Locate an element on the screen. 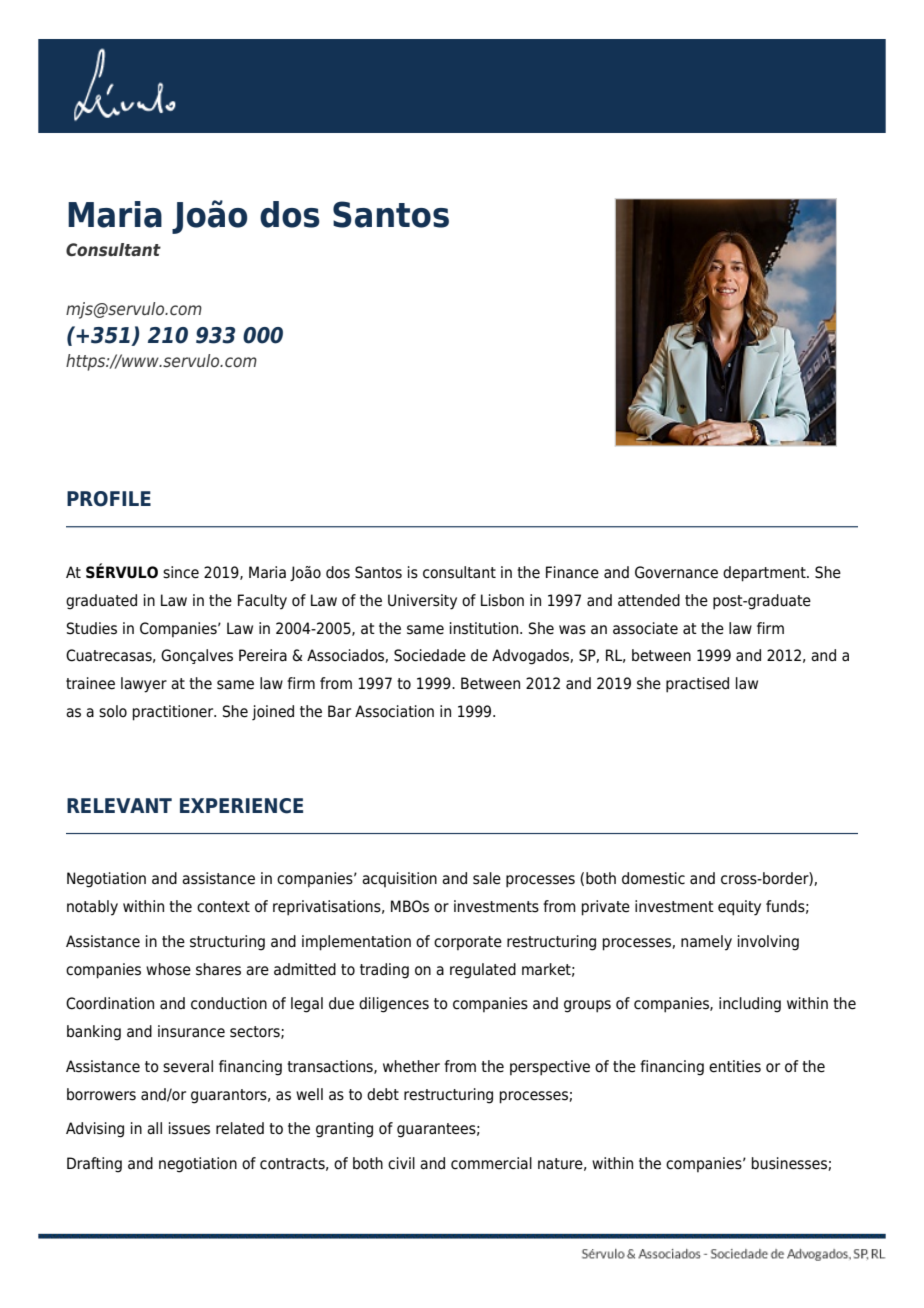  all is located at coordinates (154, 1128).
